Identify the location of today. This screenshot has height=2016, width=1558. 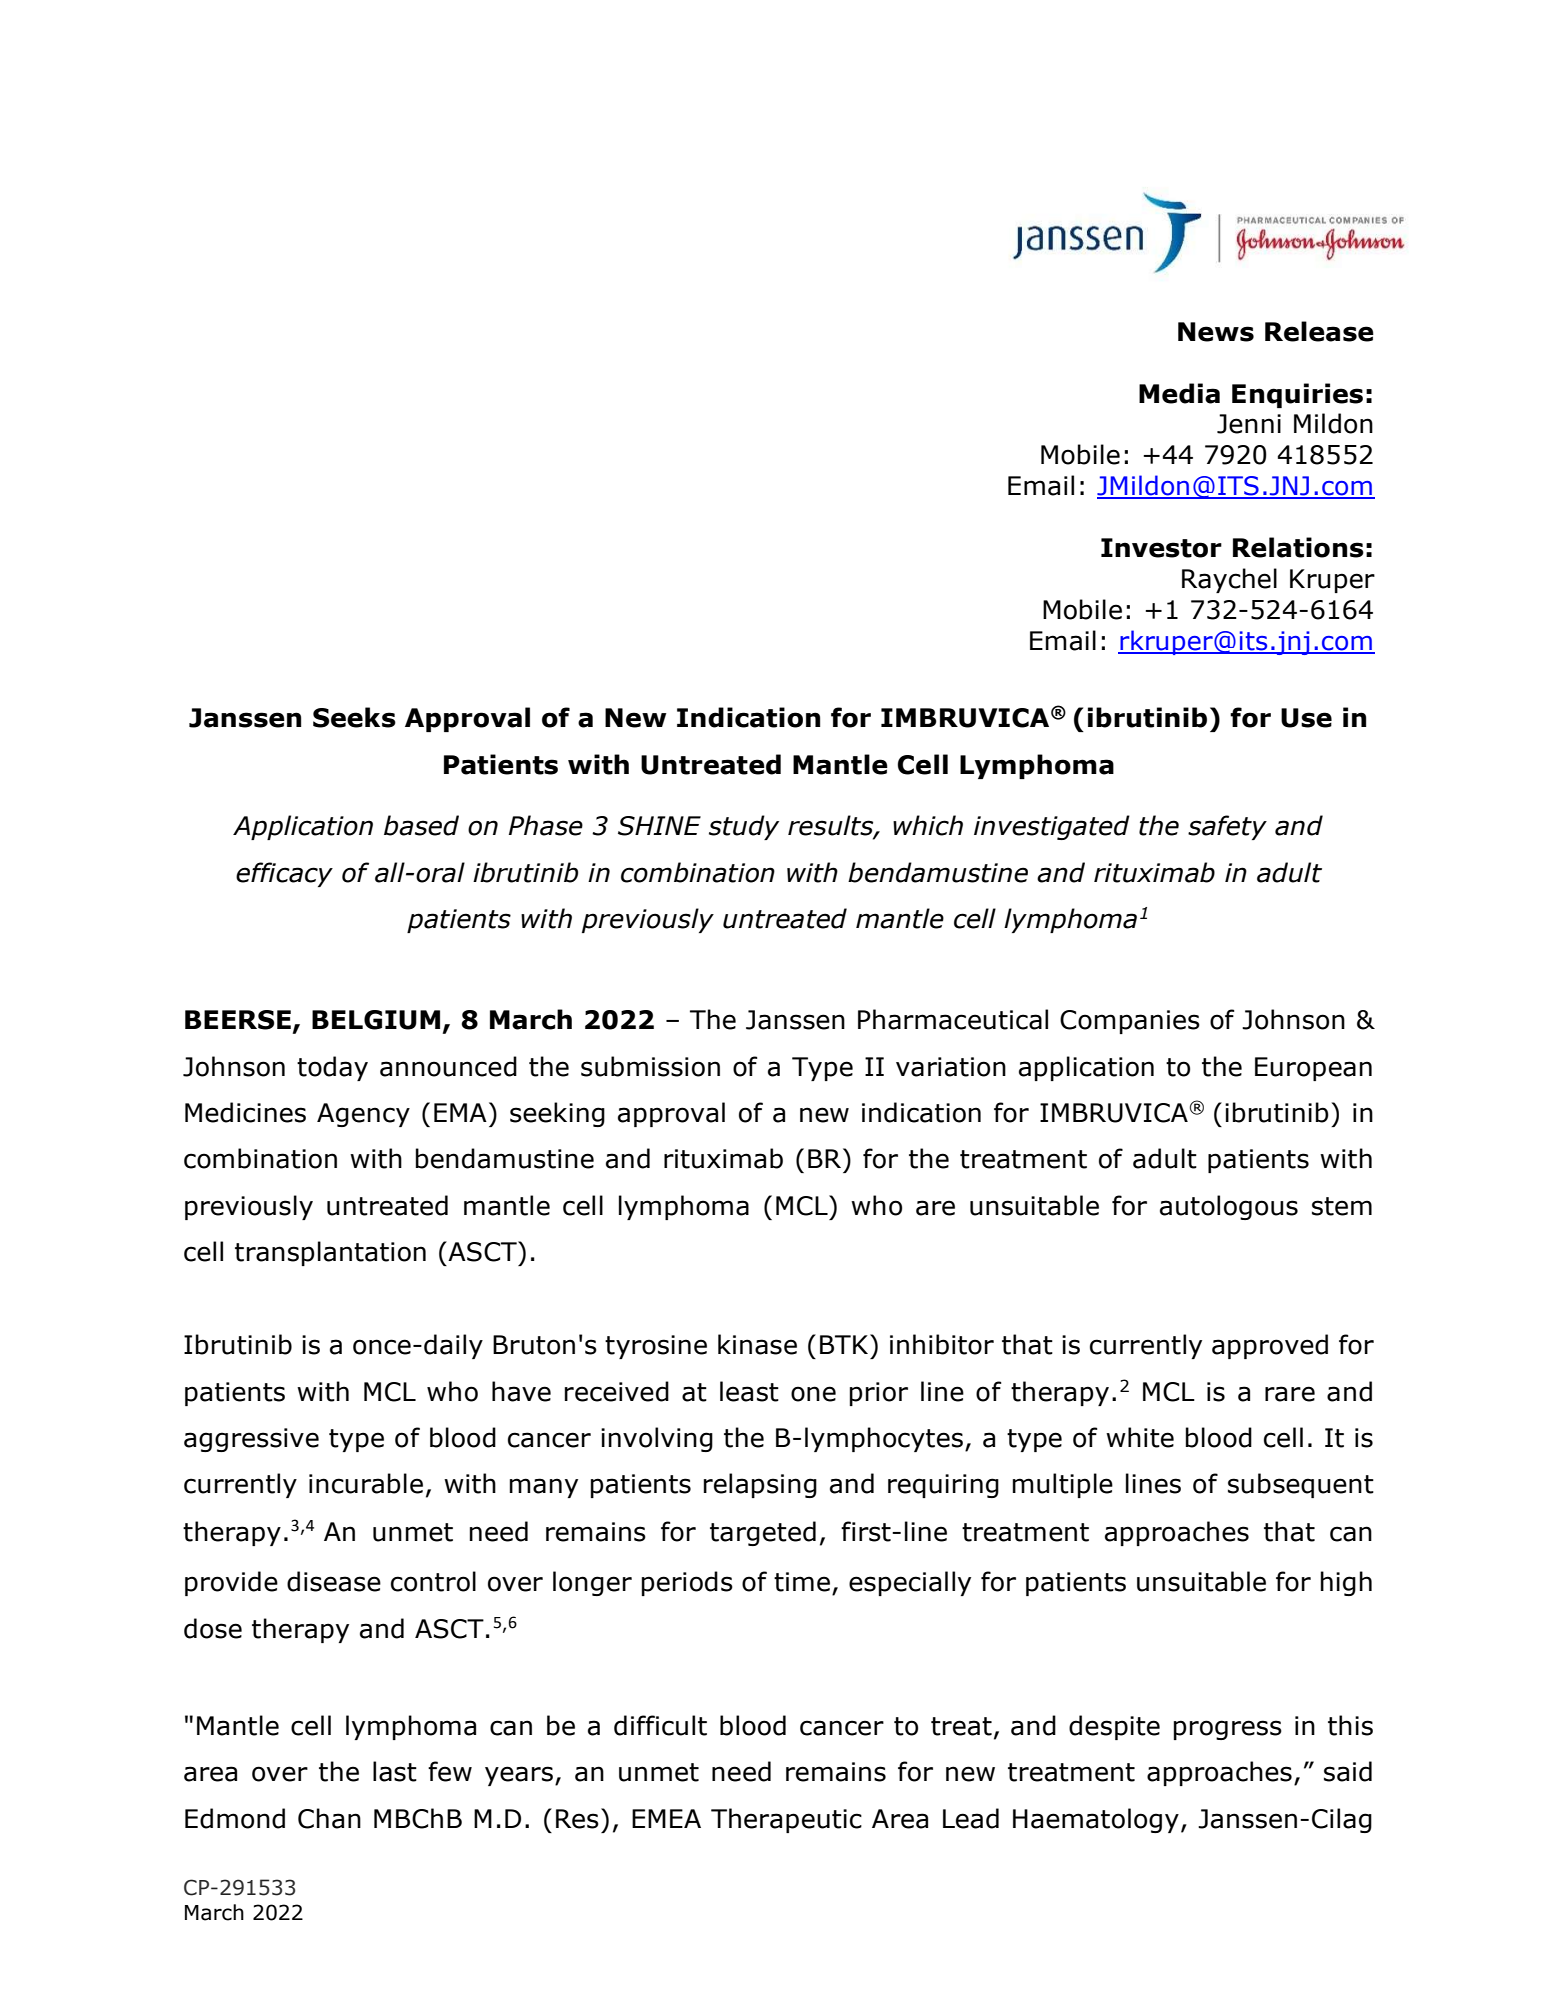
(332, 1068).
